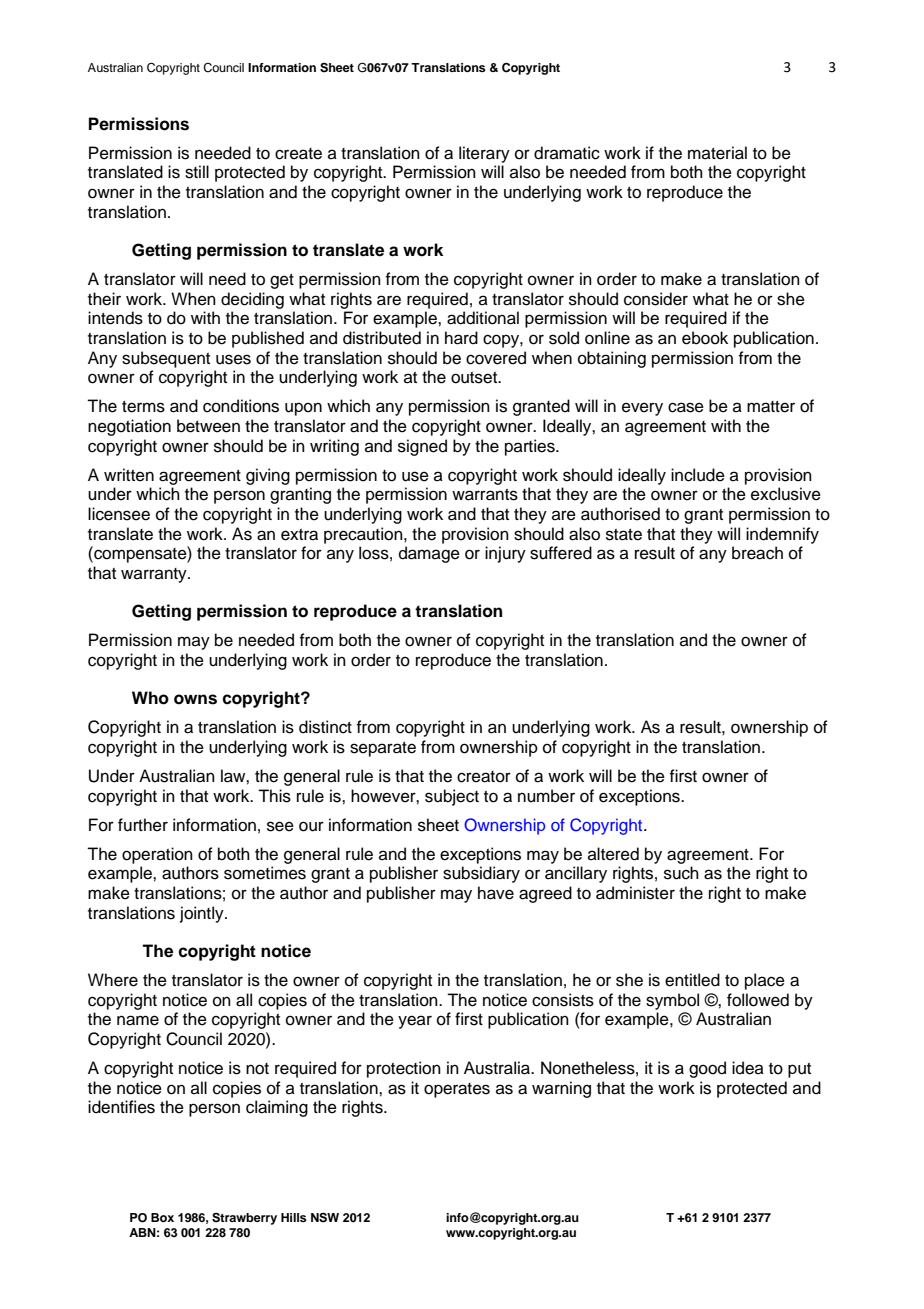  What do you see at coordinates (686, 407) in the page?
I see `case` at bounding box center [686, 407].
